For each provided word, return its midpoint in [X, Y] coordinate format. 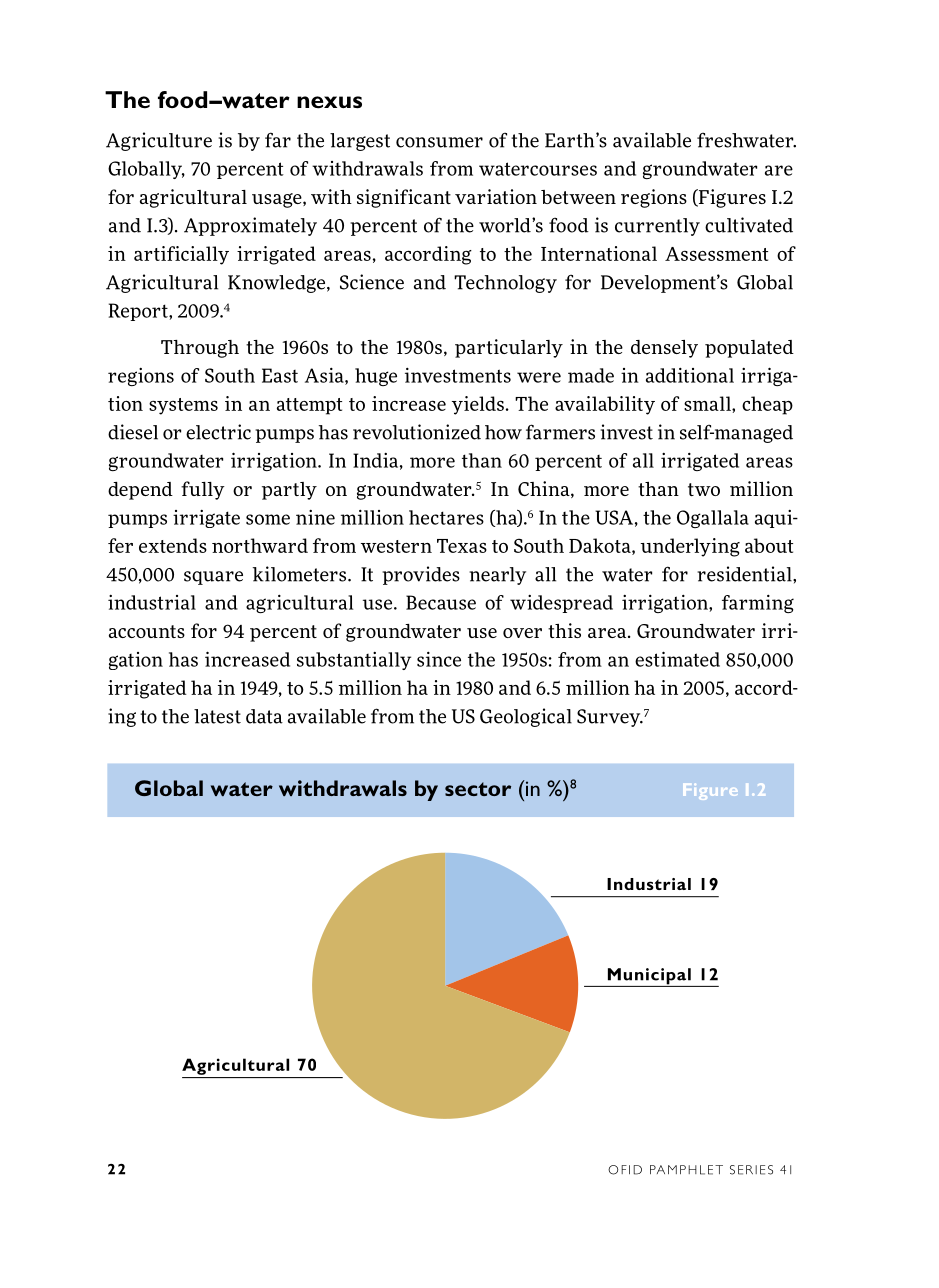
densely [664, 349]
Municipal [649, 977]
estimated [677, 659]
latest [217, 716]
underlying [690, 547]
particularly [509, 348]
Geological [526, 717]
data [264, 716]
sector [478, 789]
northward [260, 545]
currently [657, 227]
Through [200, 349]
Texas [462, 546]
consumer [439, 142]
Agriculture [159, 141]
